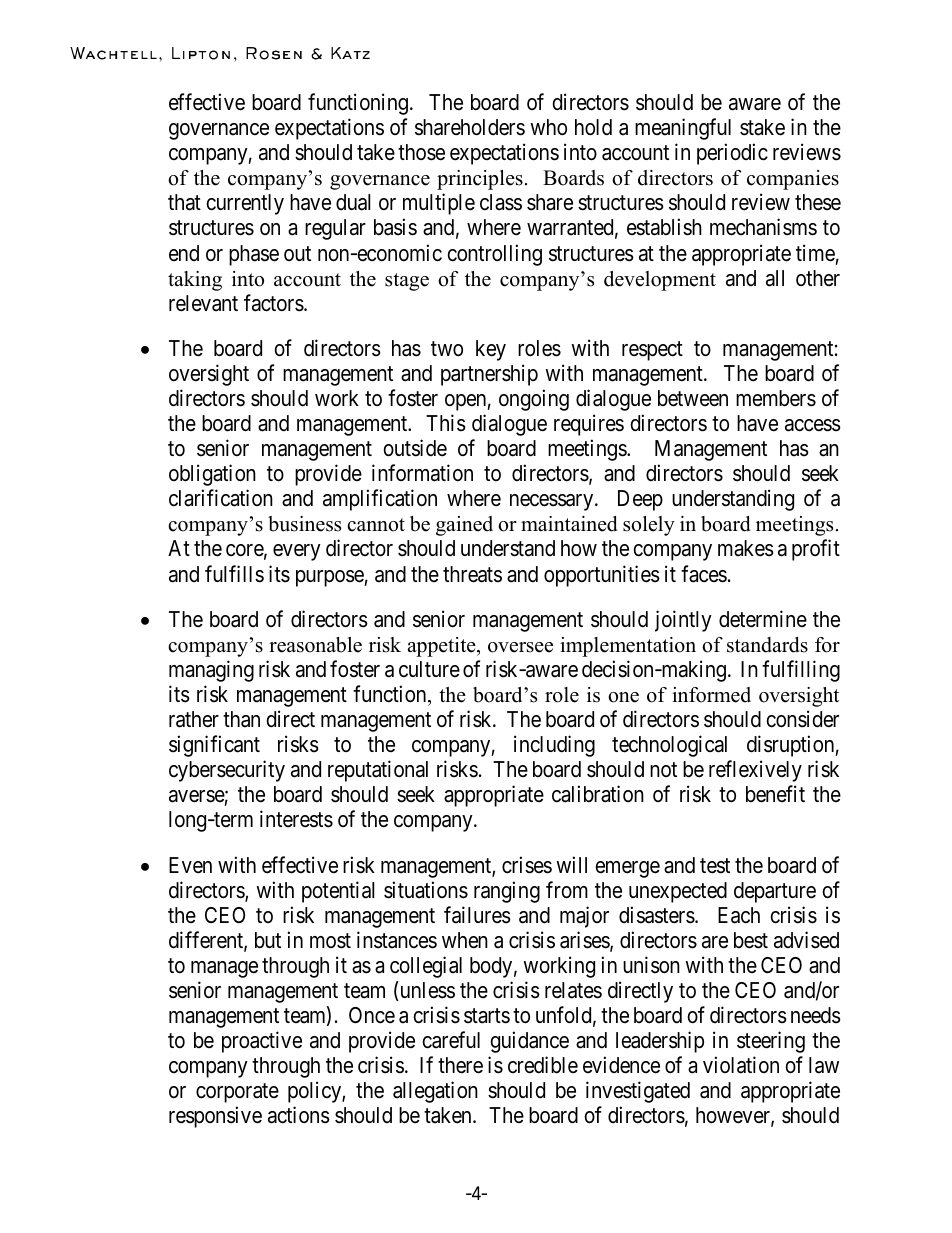 This document has height=1233, width=952. What do you see at coordinates (755, 771) in the document?
I see `reflexively` at bounding box center [755, 771].
